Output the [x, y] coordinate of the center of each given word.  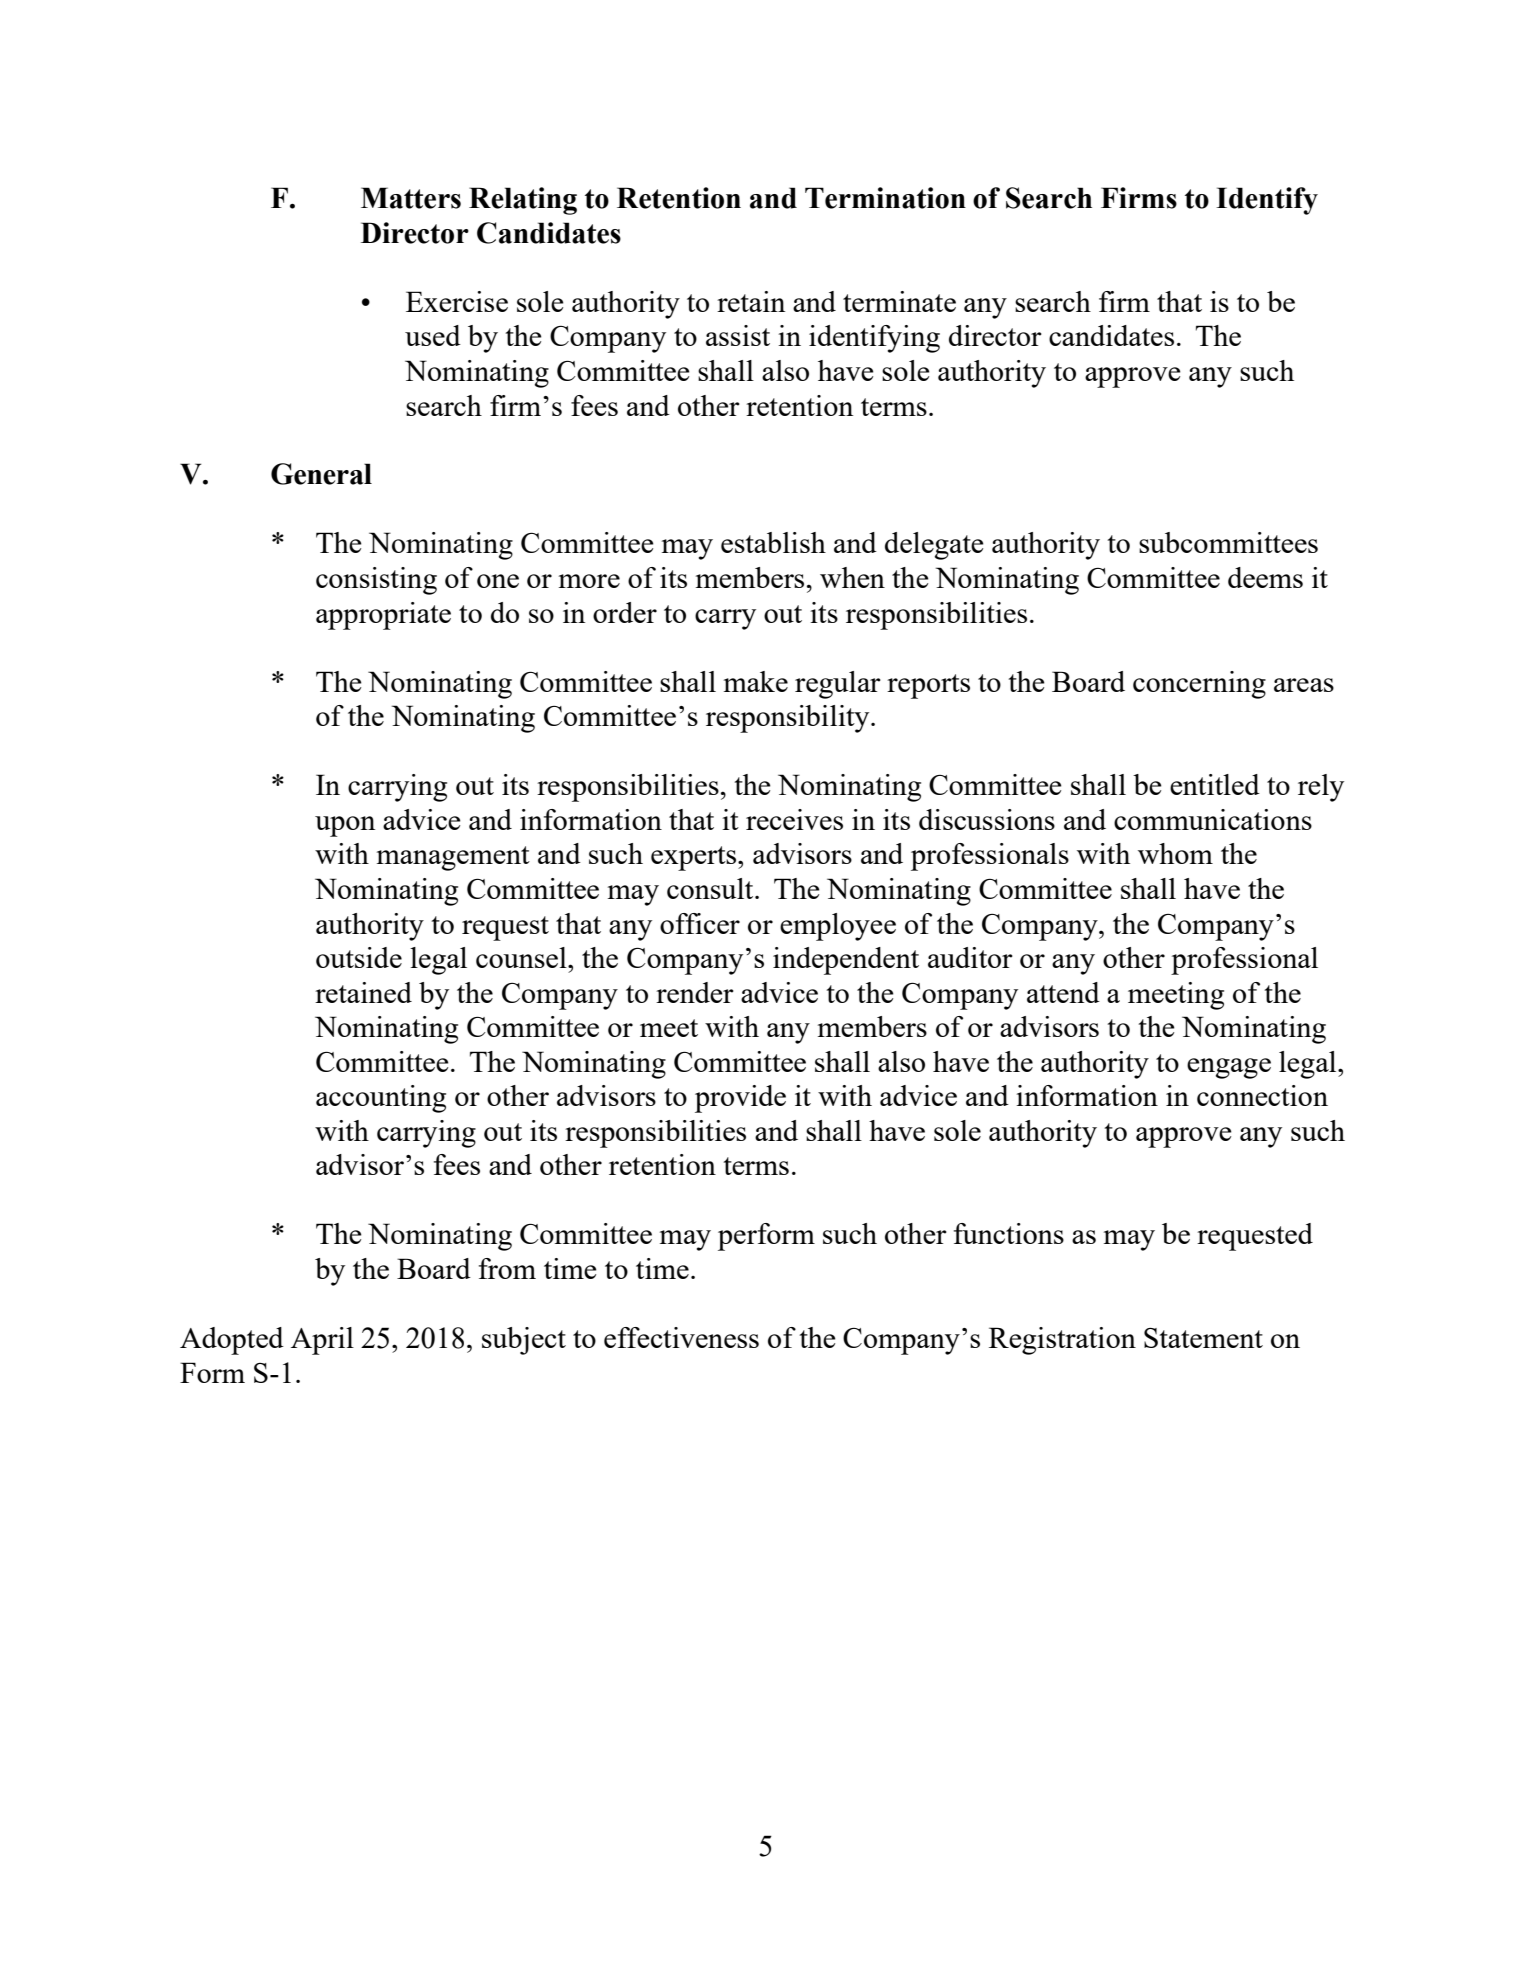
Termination [885, 198]
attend [1063, 992]
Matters [411, 198]
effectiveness [681, 1337]
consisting [376, 581]
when [852, 577]
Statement [1203, 1338]
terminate [899, 301]
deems [1265, 577]
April [322, 1341]
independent [846, 961]
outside [359, 957]
